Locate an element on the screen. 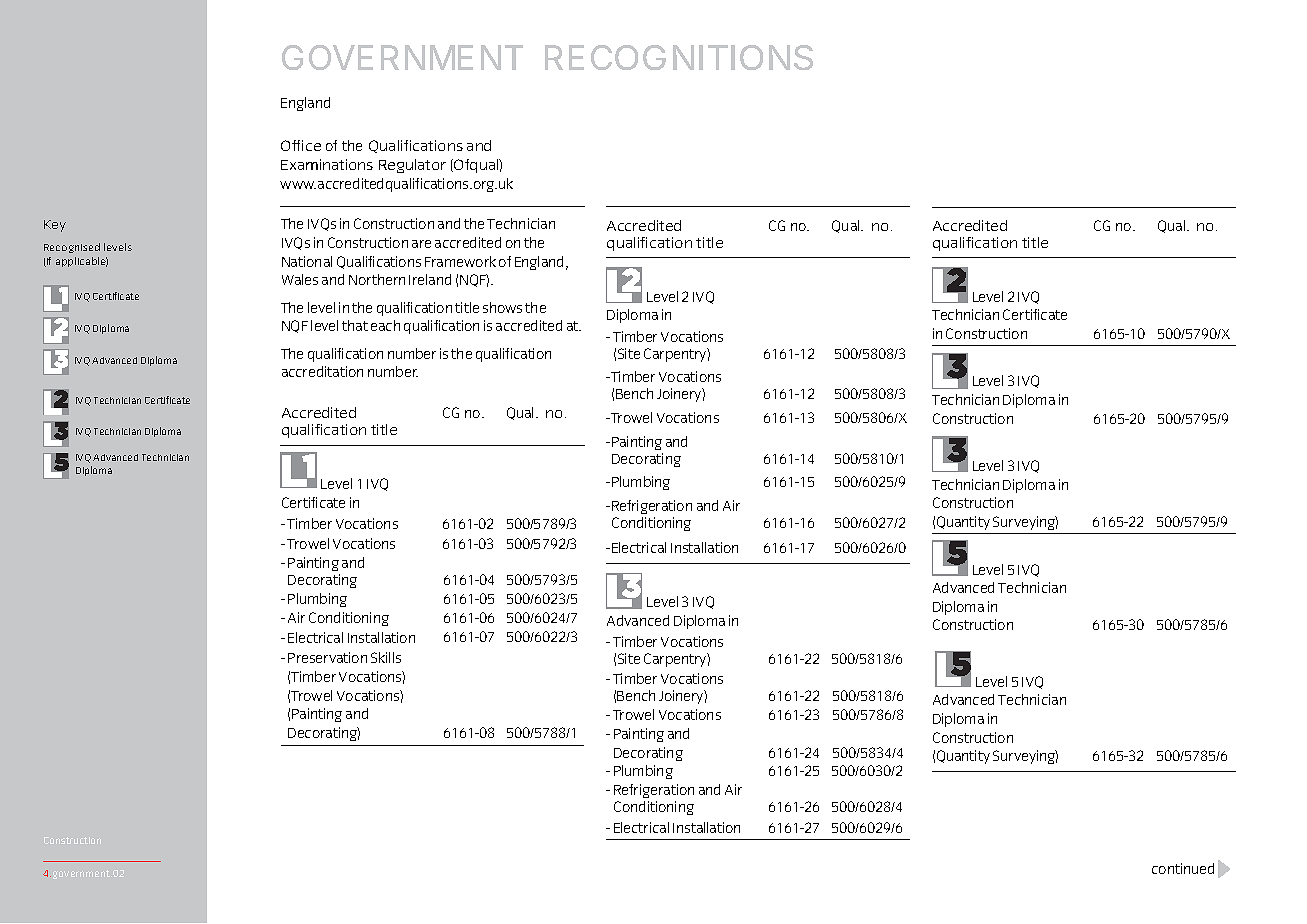  shows is located at coordinates (502, 307).
